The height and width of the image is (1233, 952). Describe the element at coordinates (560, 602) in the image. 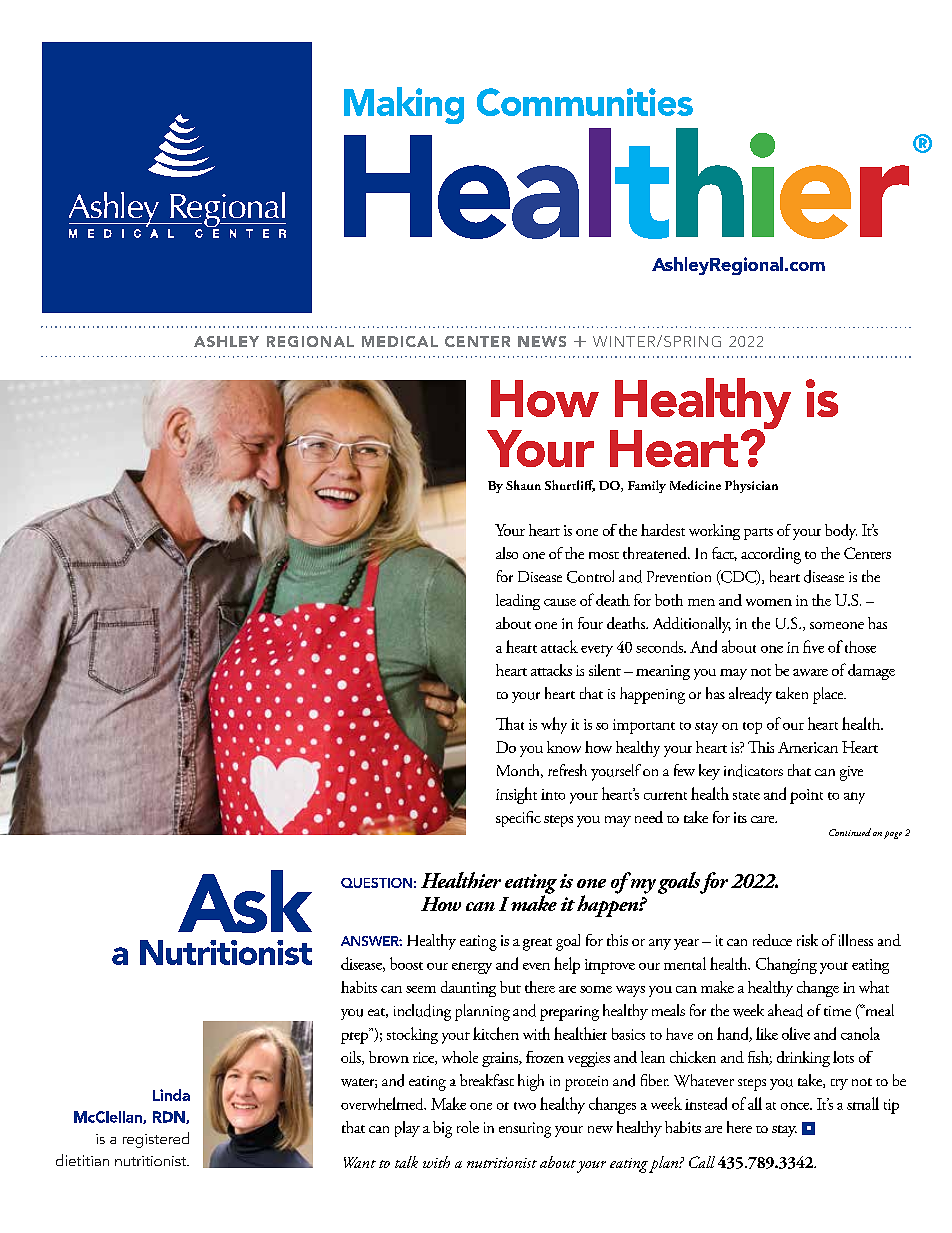

I see `cause` at that location.
